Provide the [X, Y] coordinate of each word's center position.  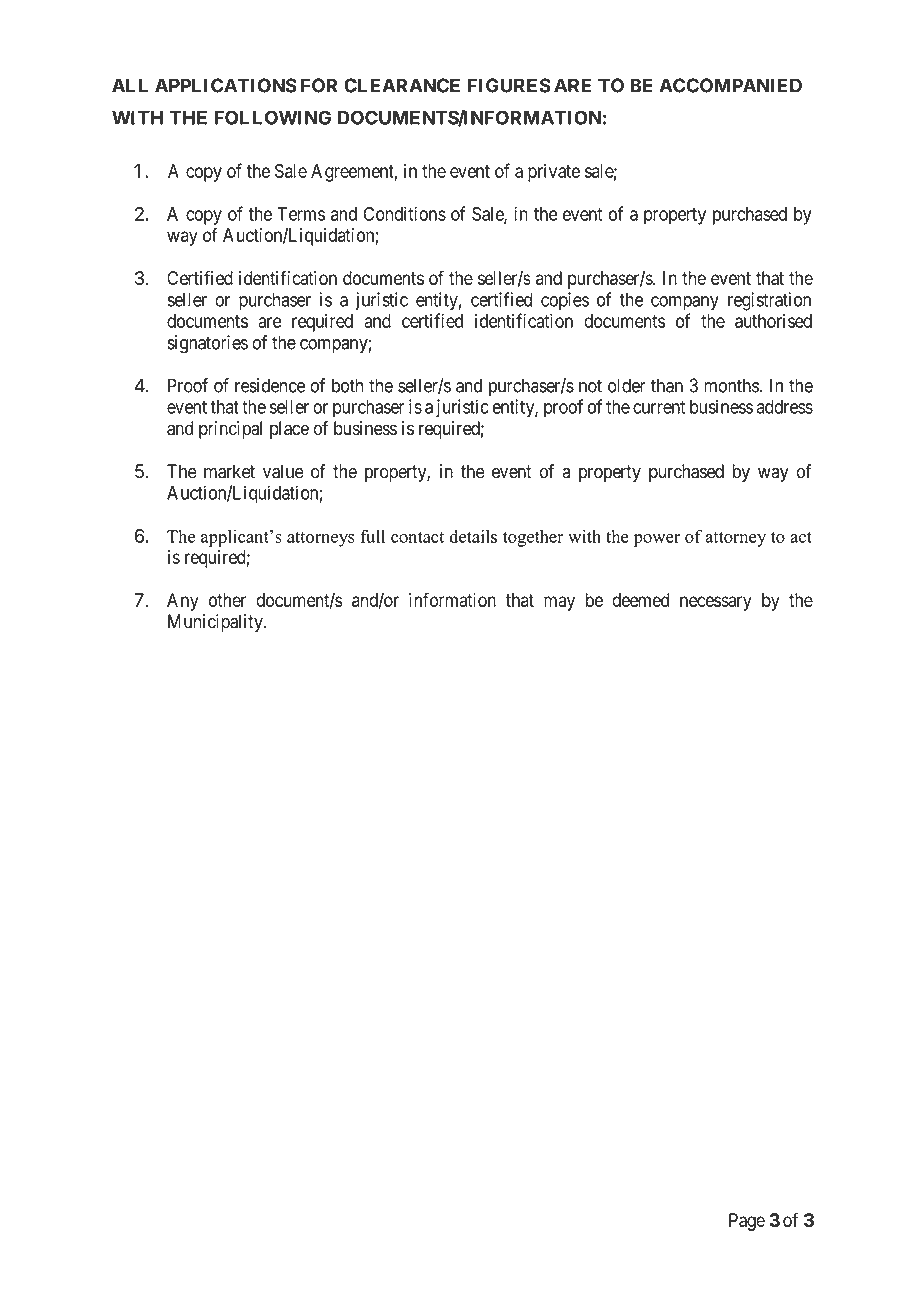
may [559, 603]
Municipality [216, 623]
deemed [640, 600]
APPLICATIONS [226, 85]
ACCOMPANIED [730, 85]
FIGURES [509, 85]
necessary [716, 603]
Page [747, 1222]
